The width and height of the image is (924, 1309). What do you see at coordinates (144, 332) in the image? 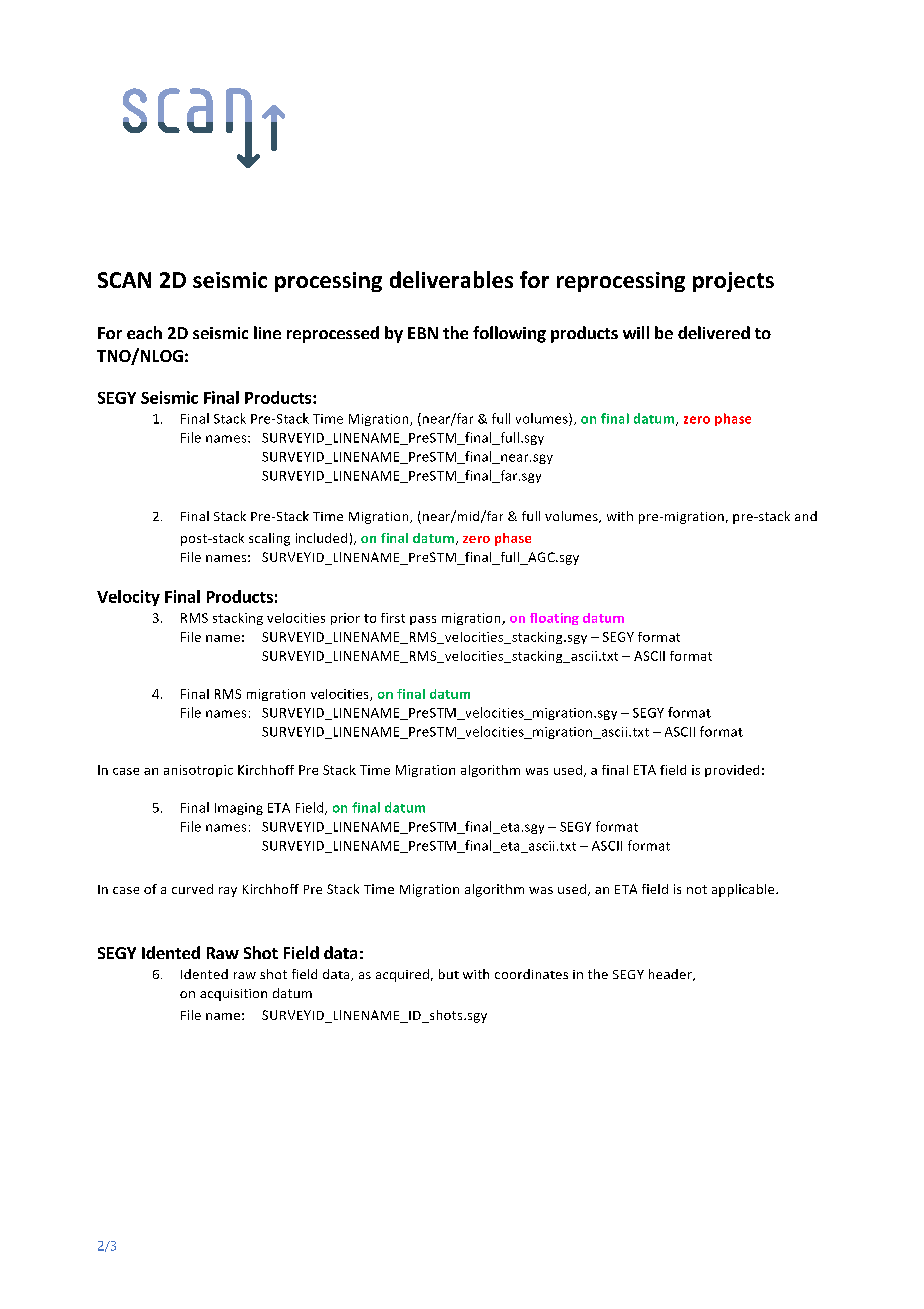
I see `each` at bounding box center [144, 332].
